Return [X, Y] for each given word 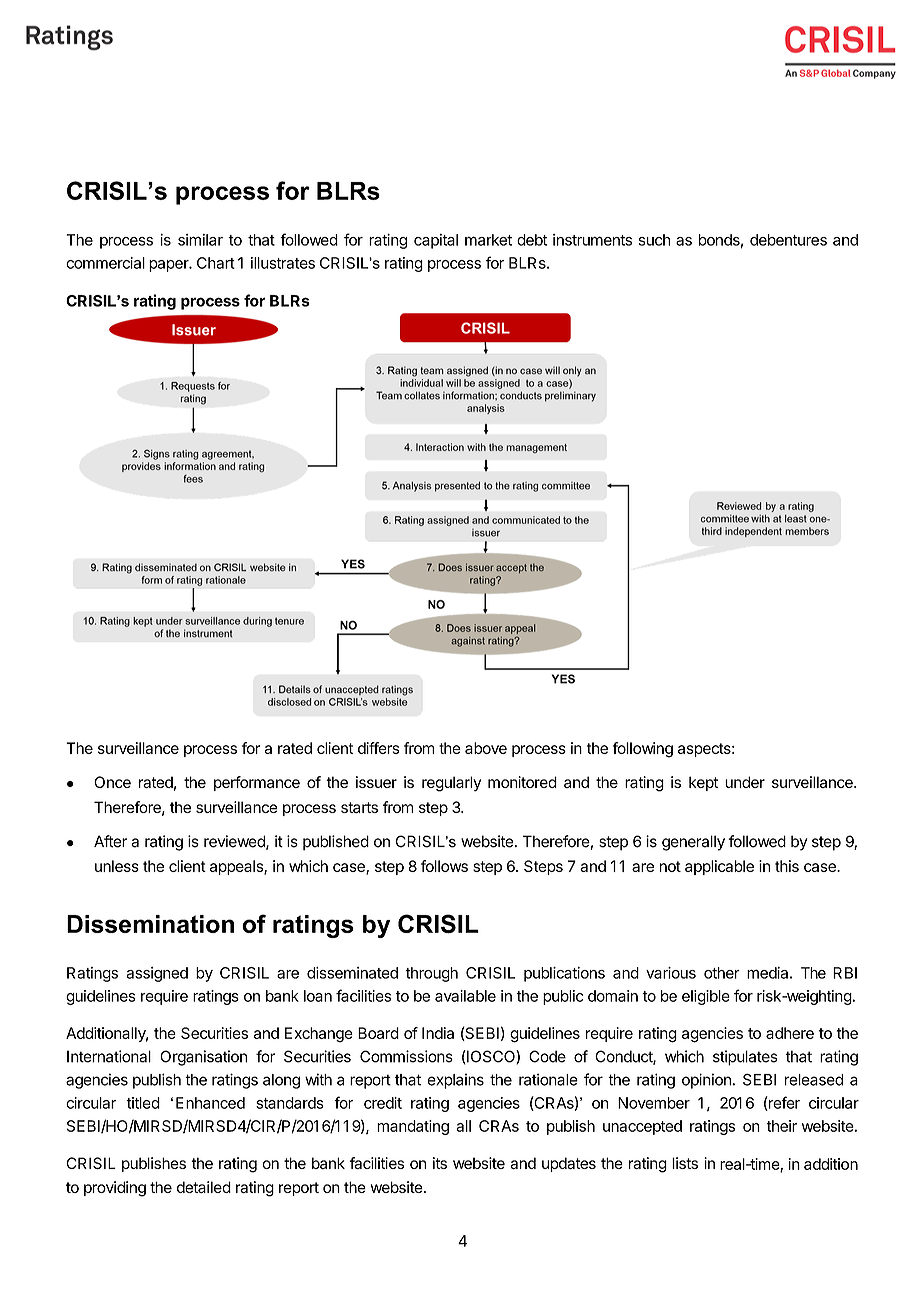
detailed [204, 1187]
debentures [788, 240]
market [488, 240]
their [781, 1126]
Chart [216, 263]
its [440, 1163]
